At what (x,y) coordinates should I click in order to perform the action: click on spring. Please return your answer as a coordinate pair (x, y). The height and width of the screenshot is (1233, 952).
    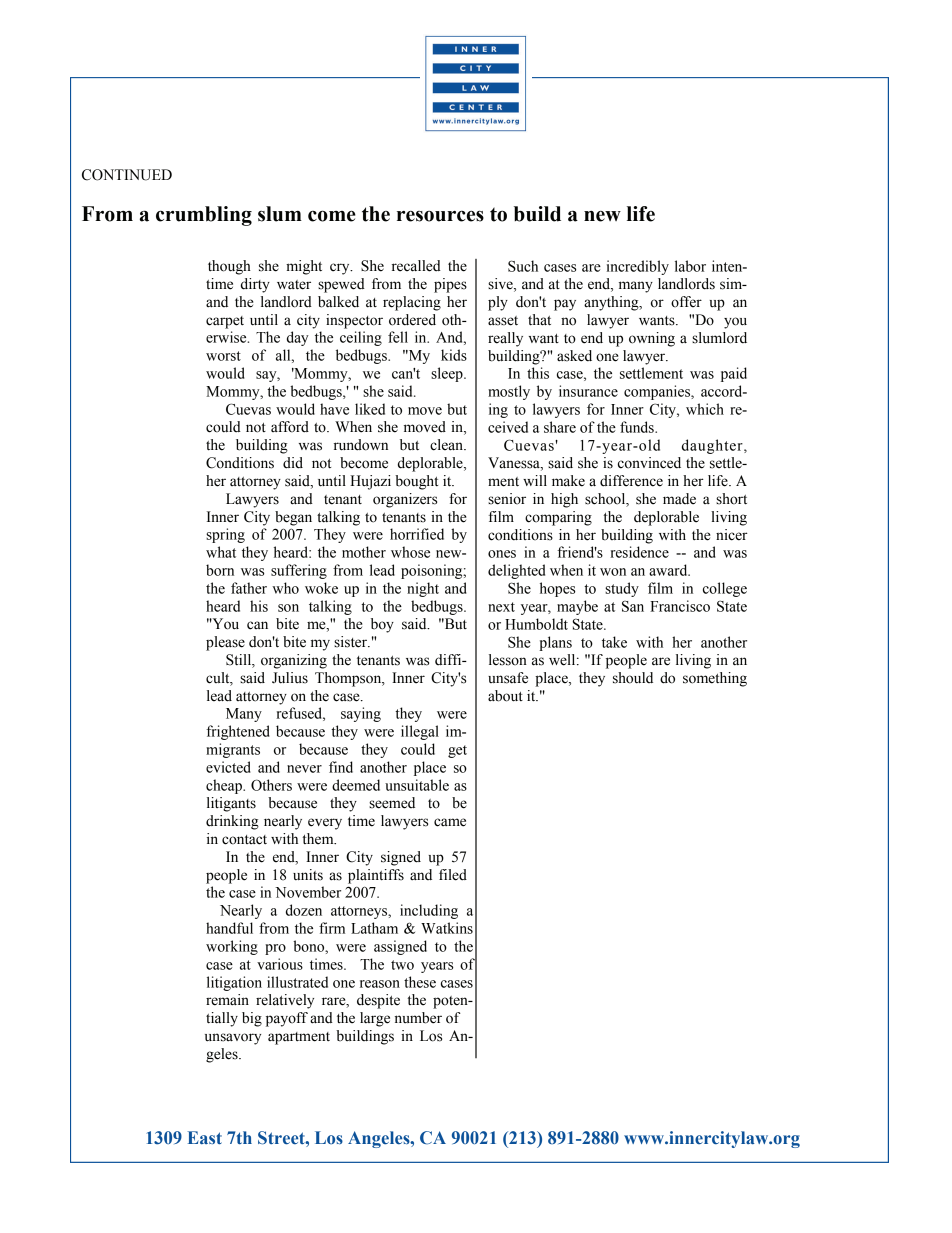
    Looking at the image, I should click on (225, 535).
